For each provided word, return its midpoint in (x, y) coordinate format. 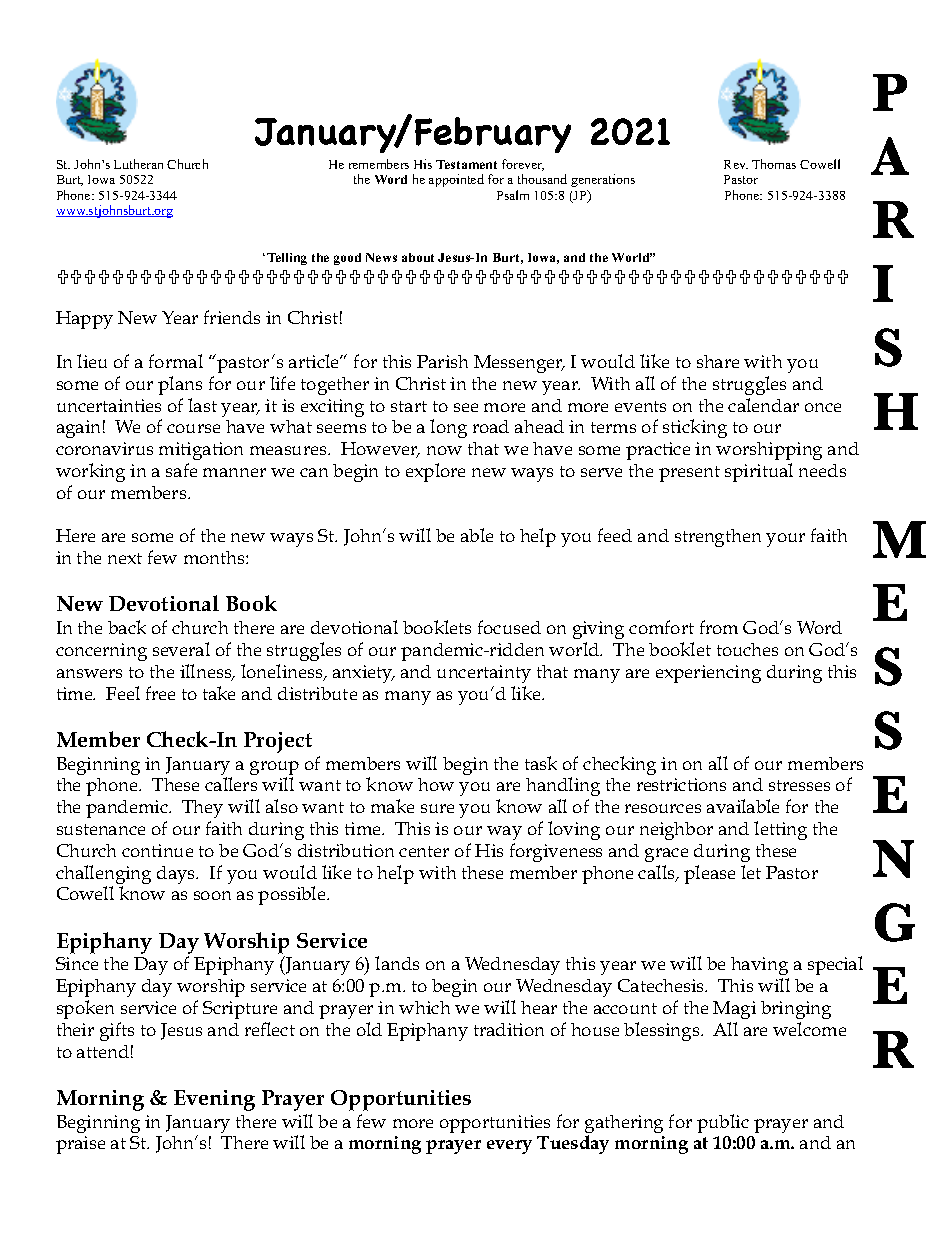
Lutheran (138, 164)
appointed (456, 180)
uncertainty (484, 674)
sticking (695, 428)
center (424, 851)
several (181, 649)
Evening (214, 1100)
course (193, 428)
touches (747, 649)
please (709, 874)
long (448, 428)
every (509, 1147)
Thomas (774, 164)
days (177, 875)
